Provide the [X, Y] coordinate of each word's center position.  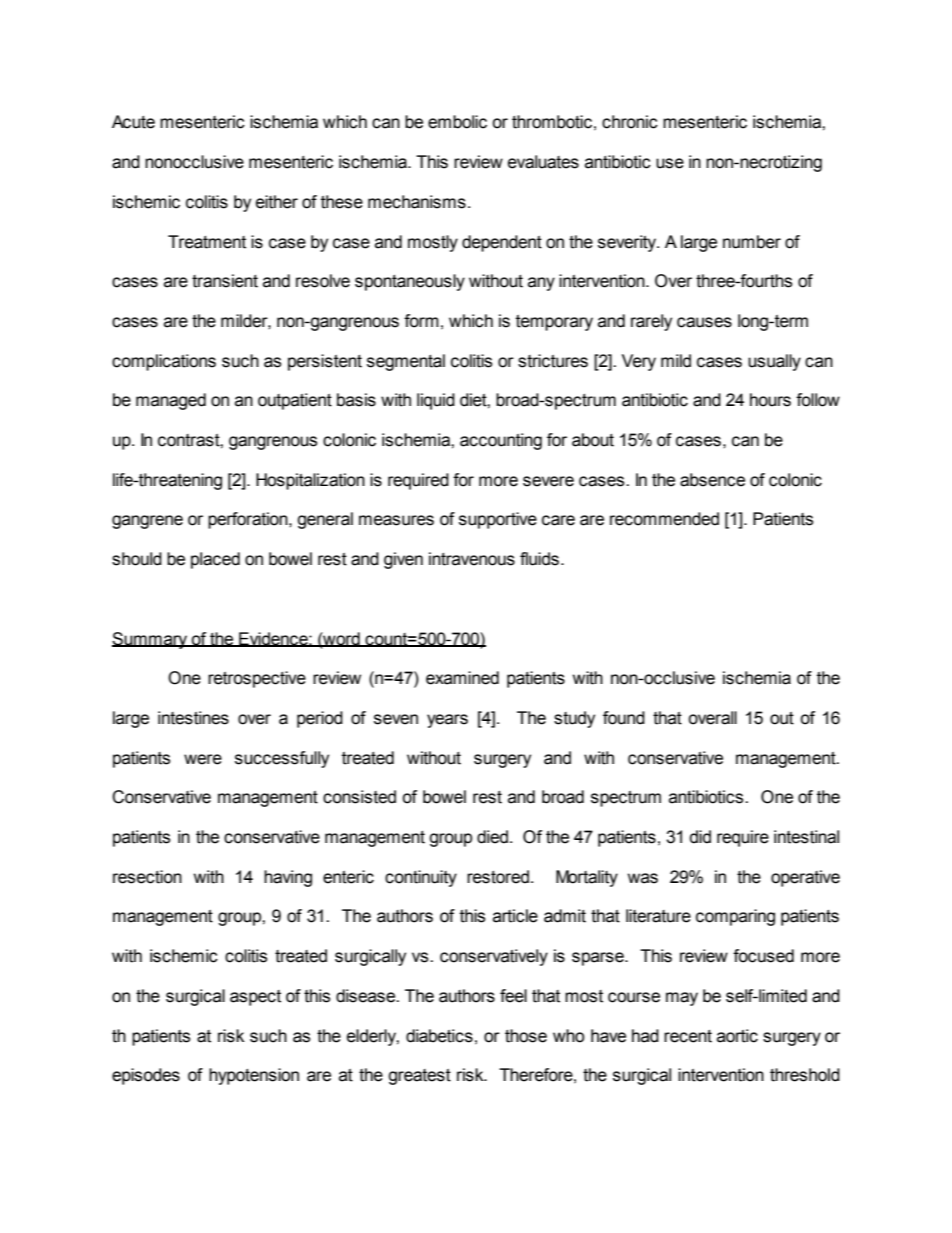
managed [171, 401]
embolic [457, 122]
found [624, 718]
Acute [133, 122]
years [447, 721]
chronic [630, 122]
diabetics [439, 1036]
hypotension [254, 1076]
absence [712, 480]
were [203, 759]
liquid [436, 401]
